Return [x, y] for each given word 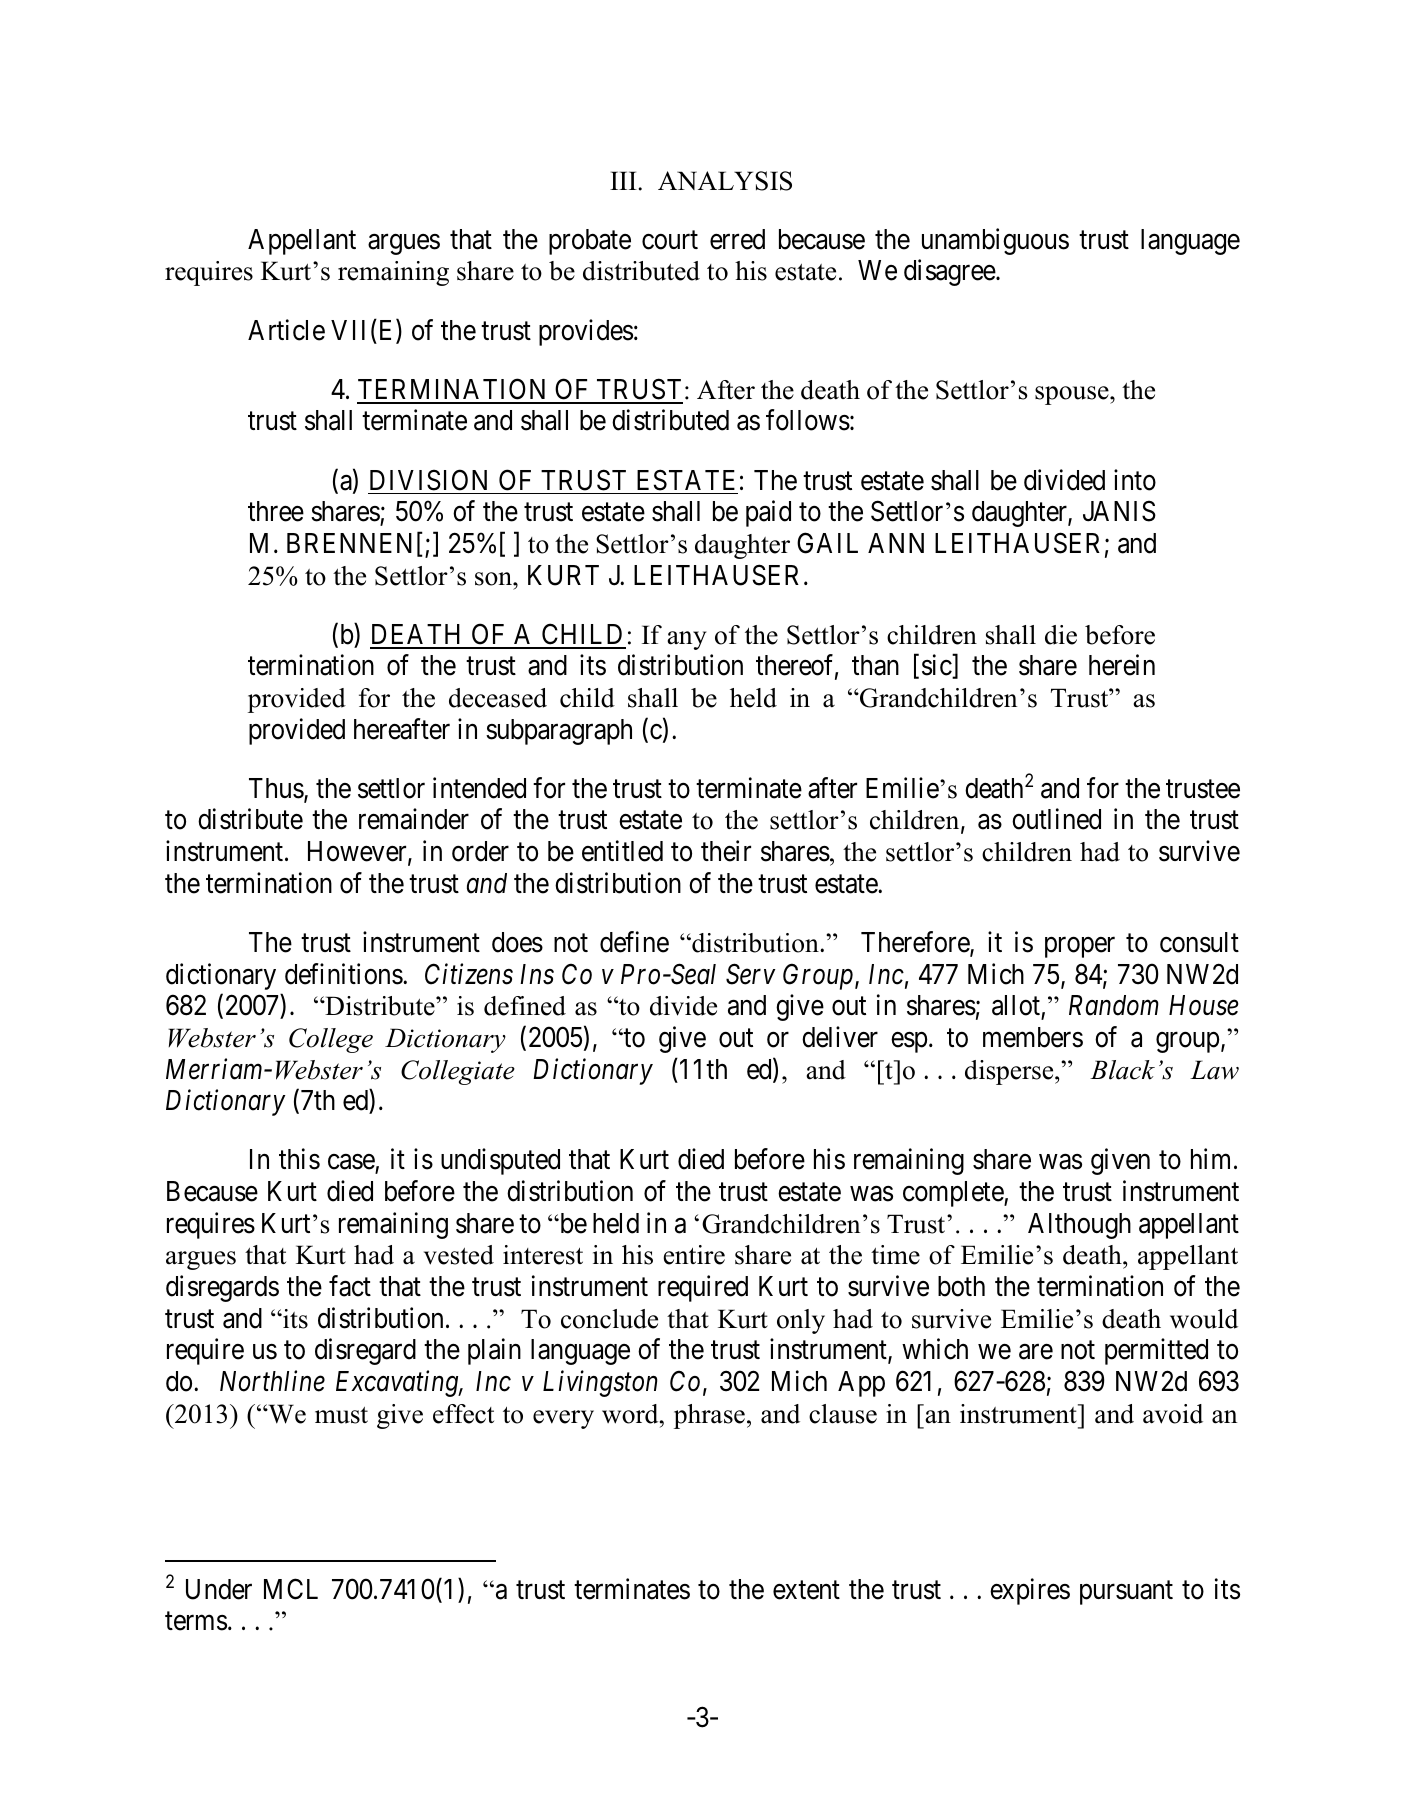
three [276, 511]
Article [286, 330]
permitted [1156, 1351]
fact [350, 1286]
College [331, 1040]
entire [694, 1255]
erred [737, 239]
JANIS [1119, 511]
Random [1114, 1005]
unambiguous [995, 241]
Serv [750, 974]
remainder [414, 819]
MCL [291, 1589]
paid [768, 513]
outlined [1056, 819]
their [726, 851]
